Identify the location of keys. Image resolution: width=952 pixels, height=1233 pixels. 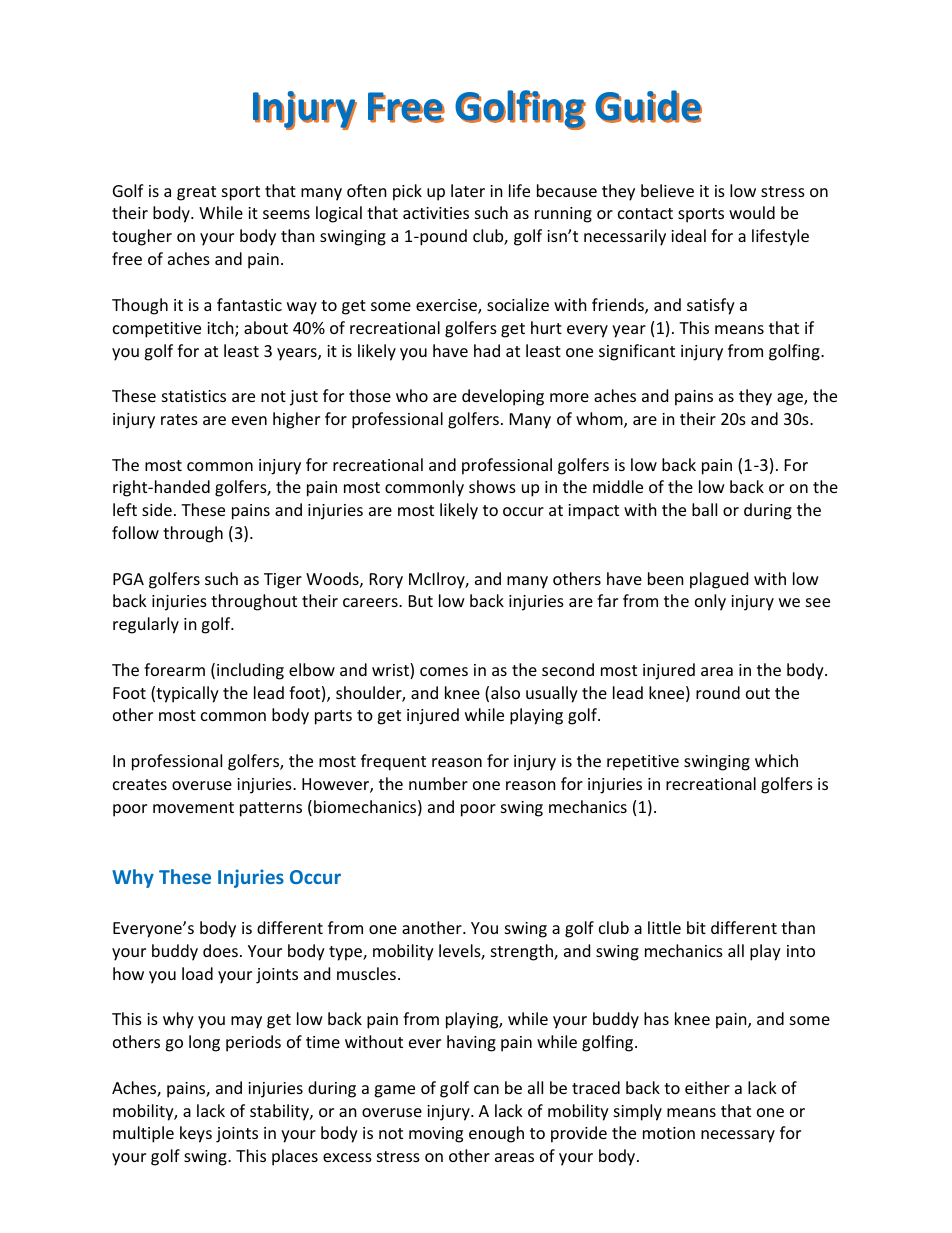
(196, 1134).
